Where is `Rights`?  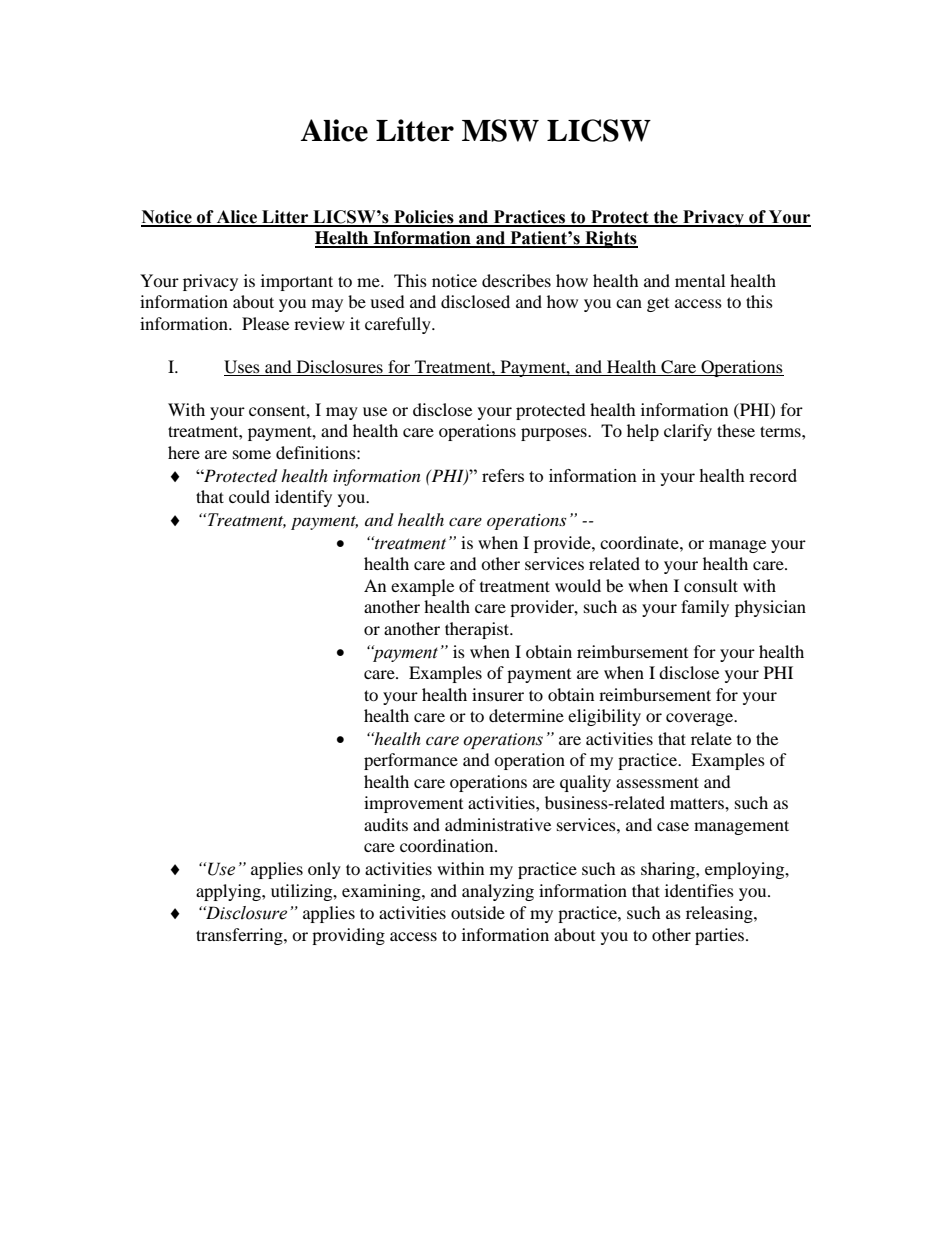 Rights is located at coordinates (610, 239).
